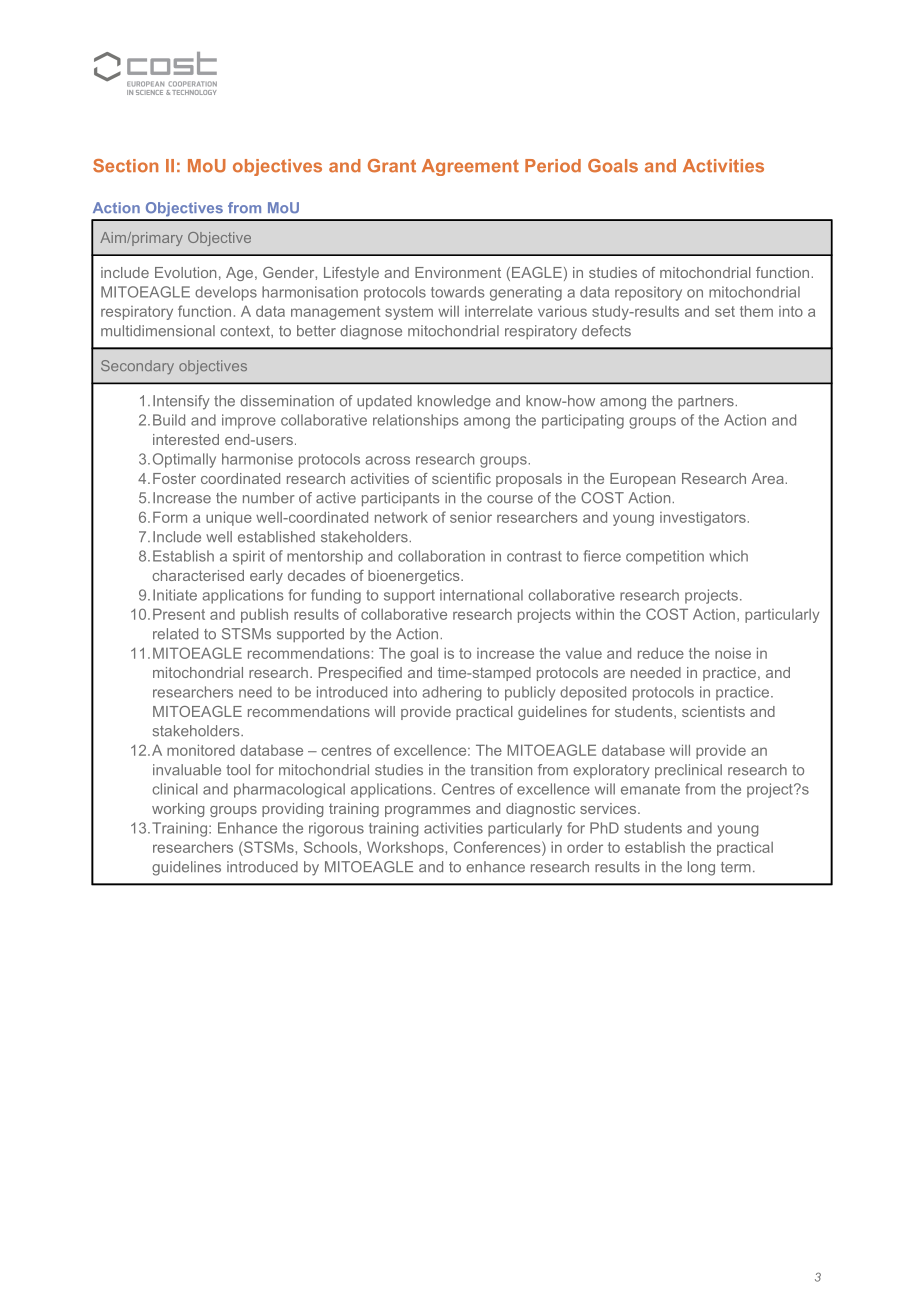 Image resolution: width=924 pixels, height=1308 pixels. Describe the element at coordinates (125, 166) in the image. I see `Section` at that location.
